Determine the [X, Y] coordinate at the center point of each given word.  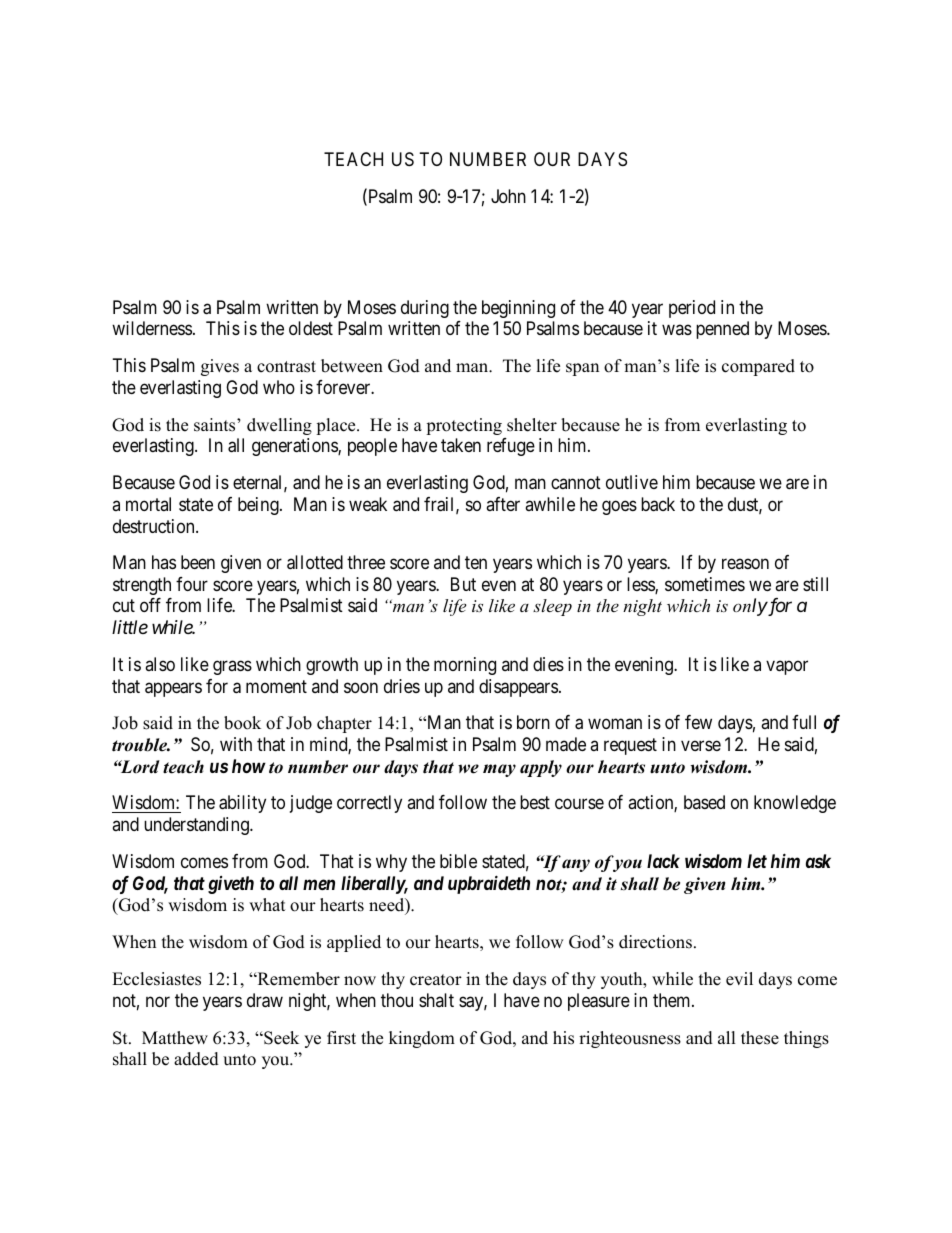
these [760, 1038]
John [508, 196]
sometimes [705, 584]
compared [758, 367]
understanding [197, 826]
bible [458, 861]
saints [216, 425]
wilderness [152, 328]
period [692, 309]
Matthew [175, 1038]
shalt [436, 1000]
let [757, 861]
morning [465, 666]
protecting [464, 426]
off [150, 605]
